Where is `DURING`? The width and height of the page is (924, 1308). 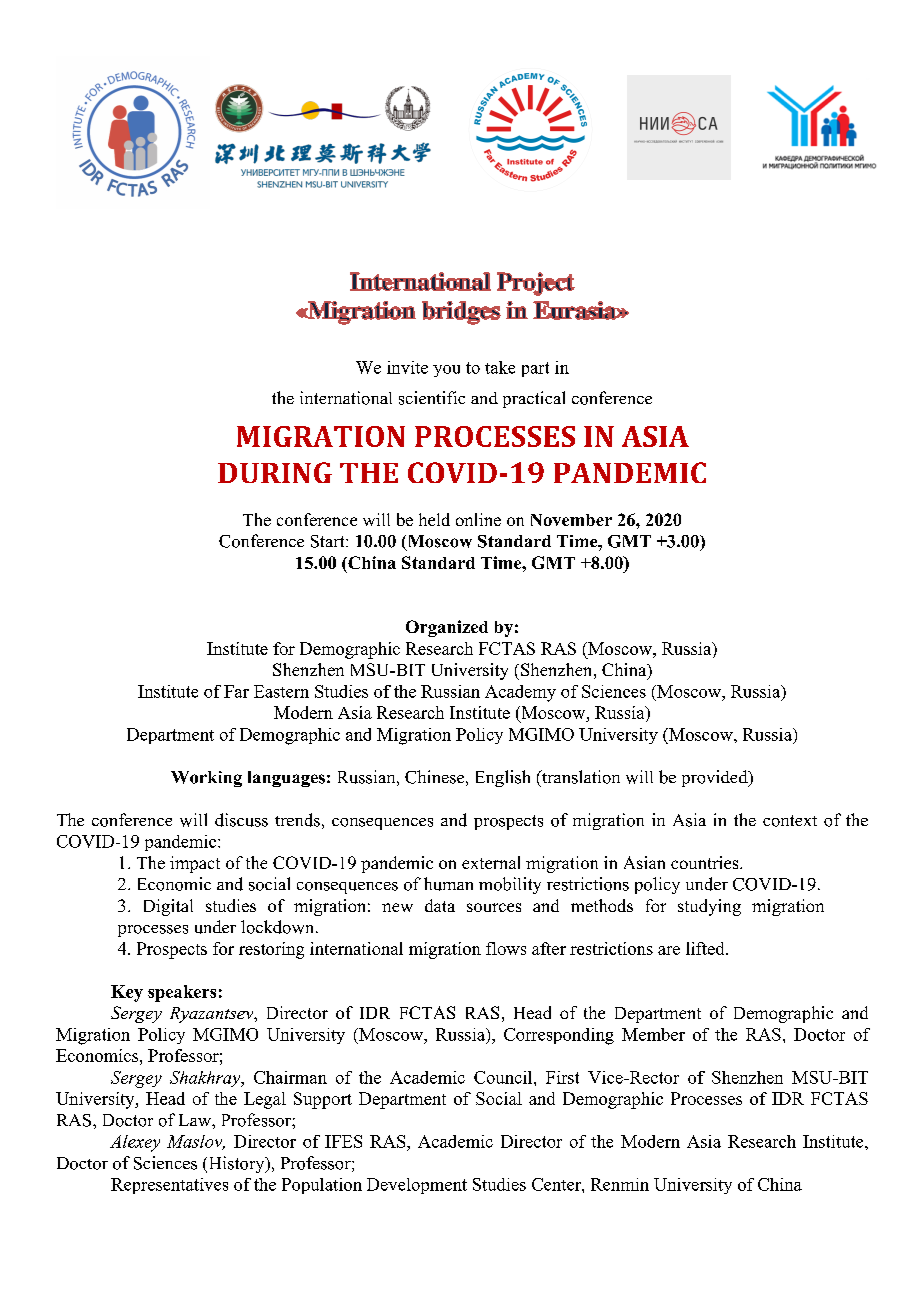
DURING is located at coordinates (275, 472).
